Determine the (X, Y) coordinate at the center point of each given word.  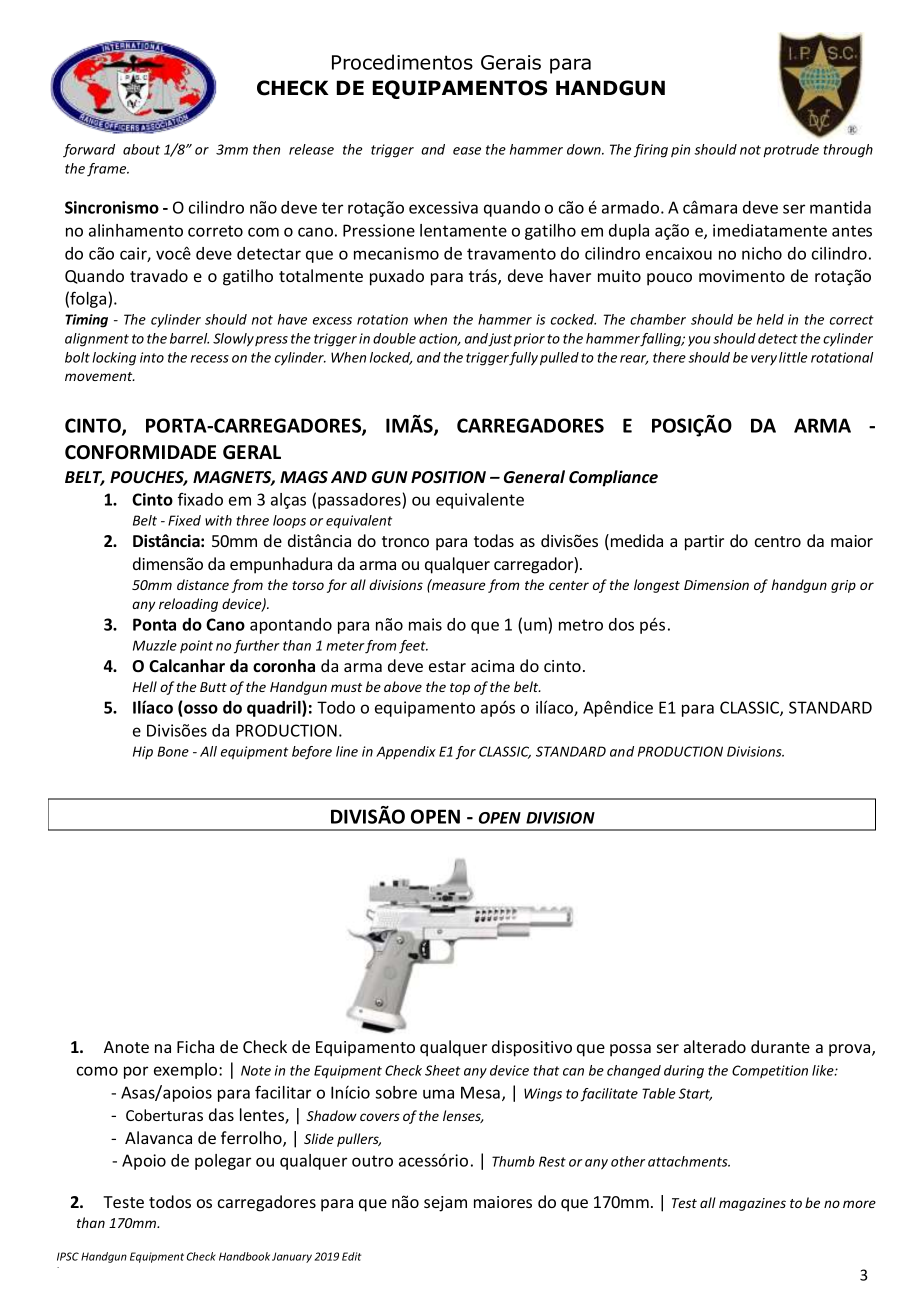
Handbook (244, 1256)
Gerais (511, 62)
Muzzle (155, 645)
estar (447, 666)
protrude (791, 151)
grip (843, 586)
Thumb (513, 1161)
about (141, 149)
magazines (752, 1204)
